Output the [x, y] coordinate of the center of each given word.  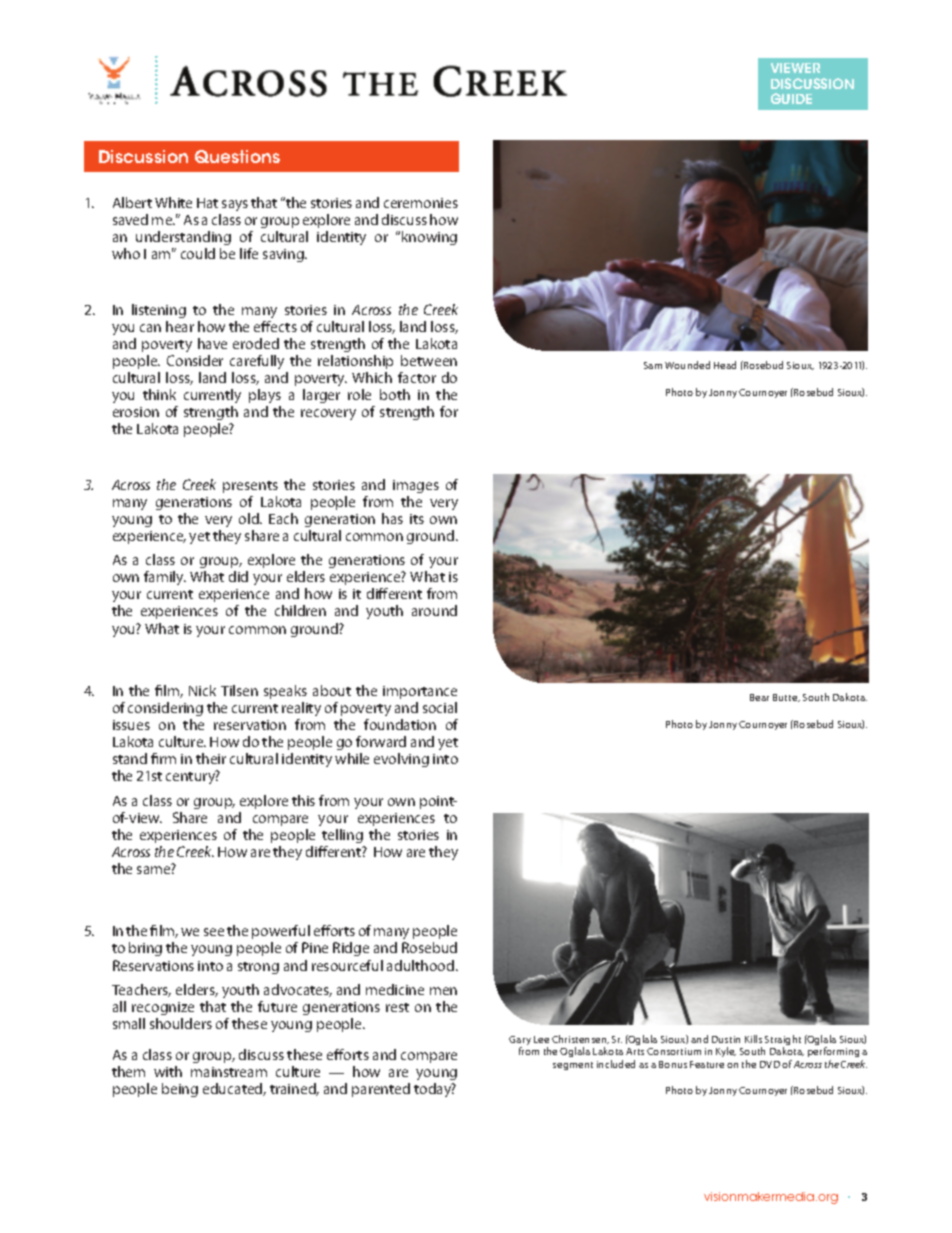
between [429, 360]
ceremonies [421, 203]
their [211, 758]
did [238, 576]
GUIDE [791, 98]
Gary [520, 1042]
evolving [401, 760]
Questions [237, 156]
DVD [770, 1064]
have [212, 343]
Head [725, 365]
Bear [759, 697]
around [434, 610]
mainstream [229, 1072]
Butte [786, 698]
